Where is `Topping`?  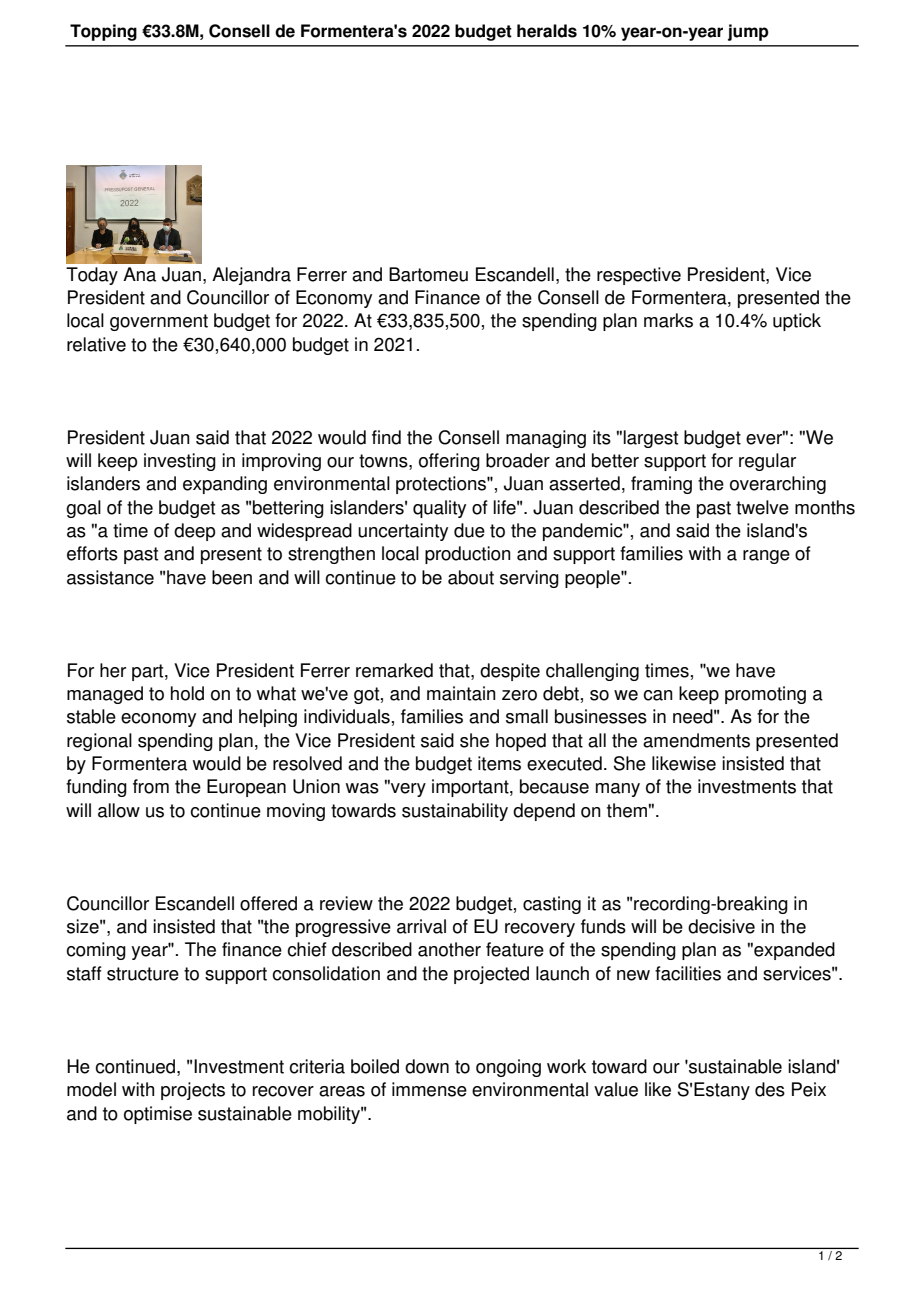 Topping is located at coordinates (103, 32).
